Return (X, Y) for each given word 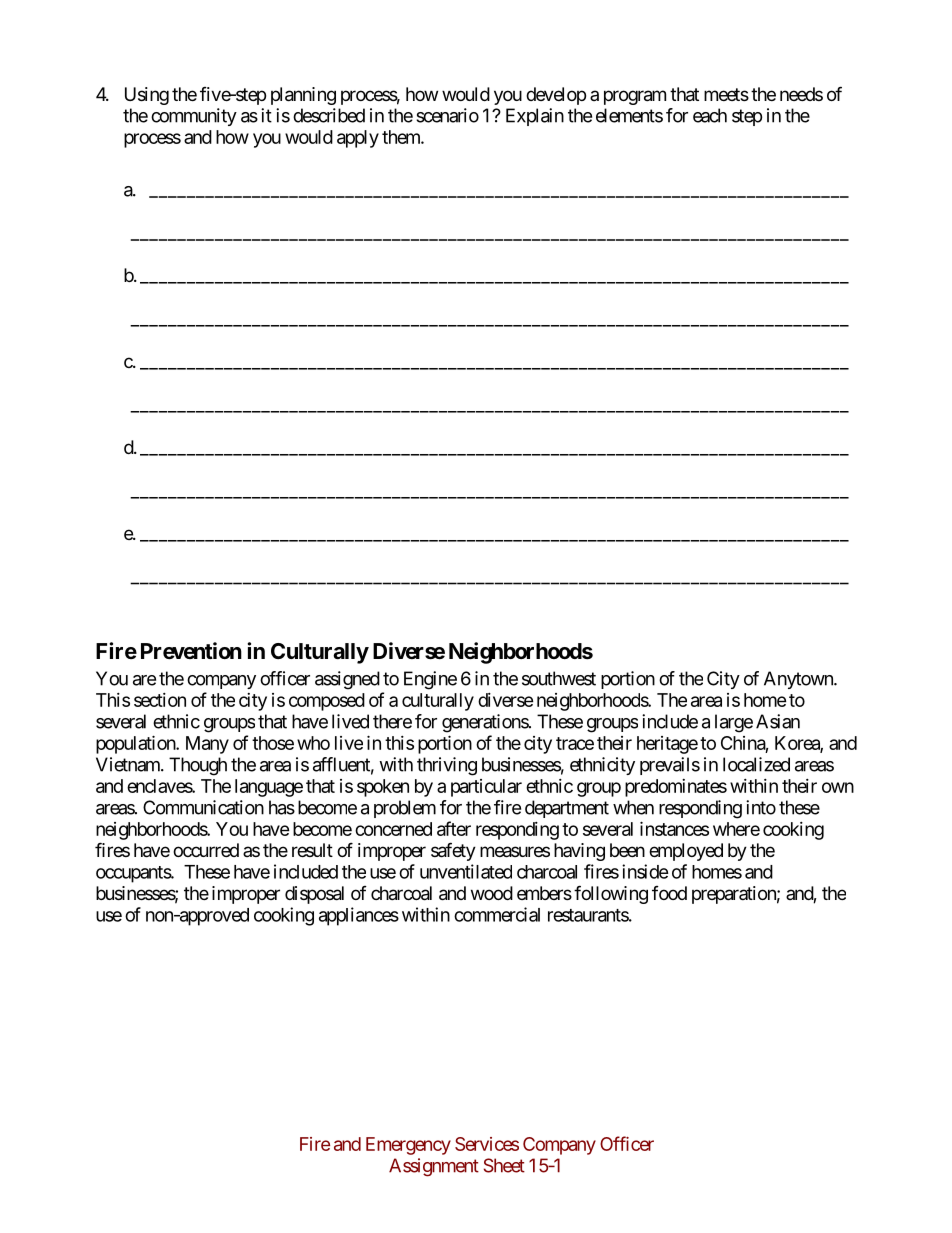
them (402, 137)
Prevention (191, 651)
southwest (559, 678)
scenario (447, 115)
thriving (447, 766)
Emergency (408, 1146)
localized (756, 764)
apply (358, 139)
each (710, 115)
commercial (497, 914)
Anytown (799, 680)
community (194, 117)
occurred (206, 850)
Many (207, 745)
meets (726, 94)
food (669, 893)
